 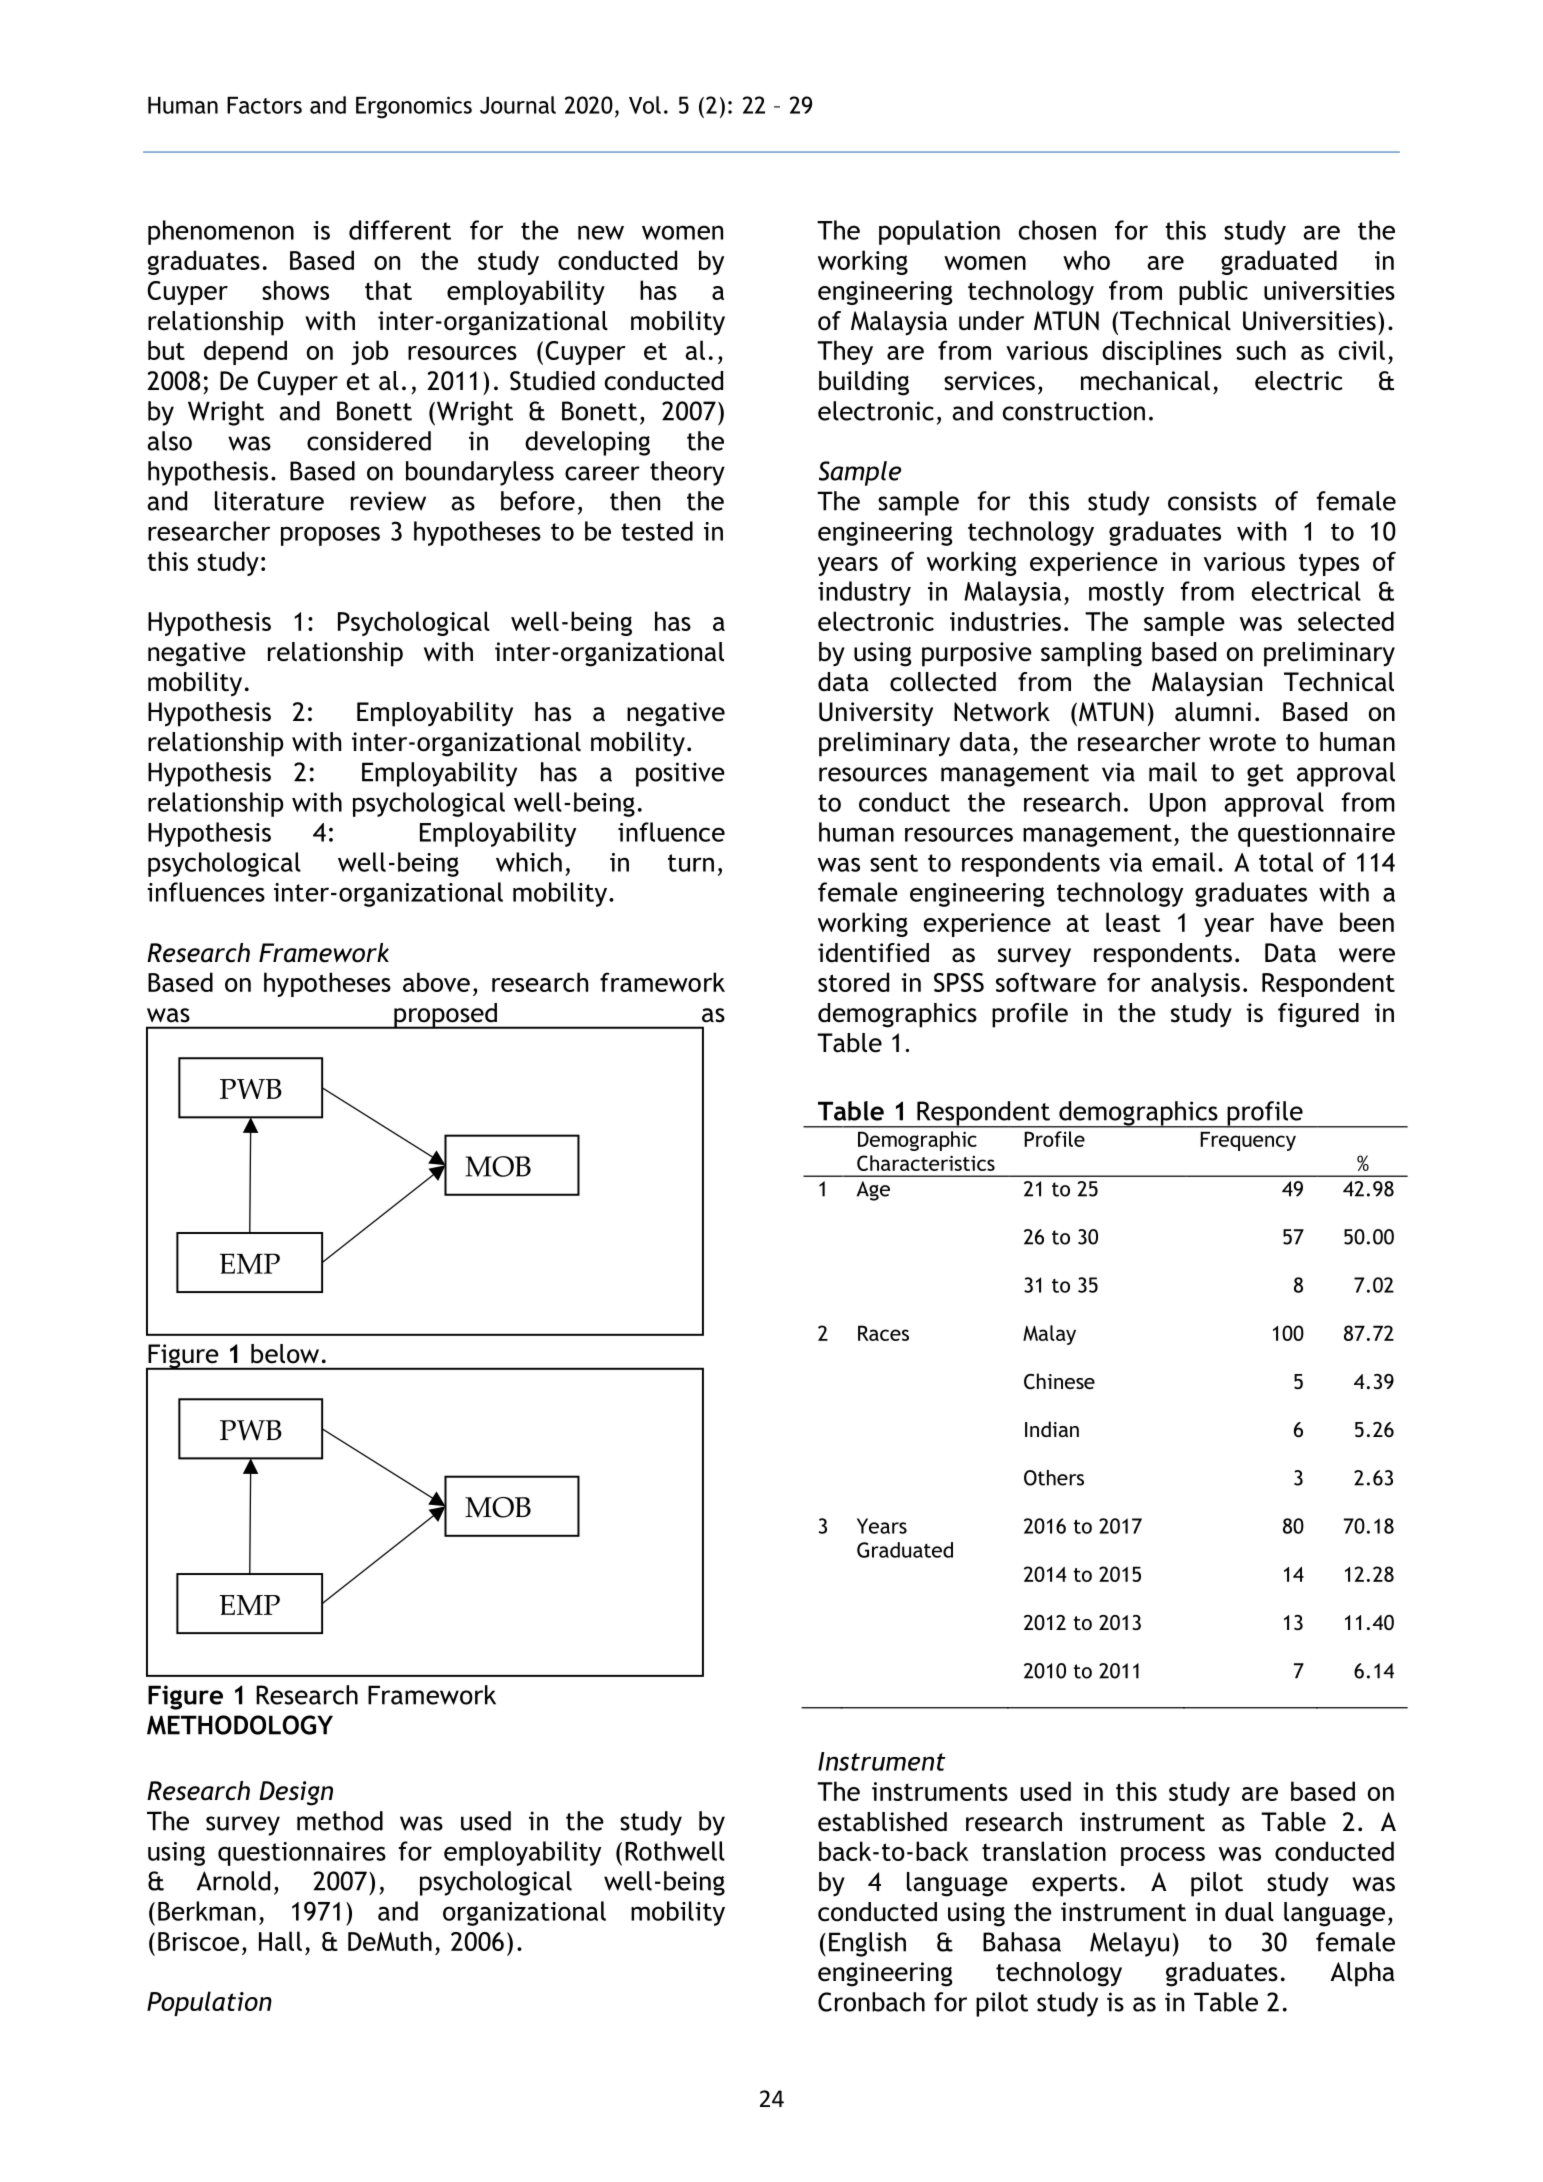 I want to click on Chinese, so click(x=1059, y=1381).
